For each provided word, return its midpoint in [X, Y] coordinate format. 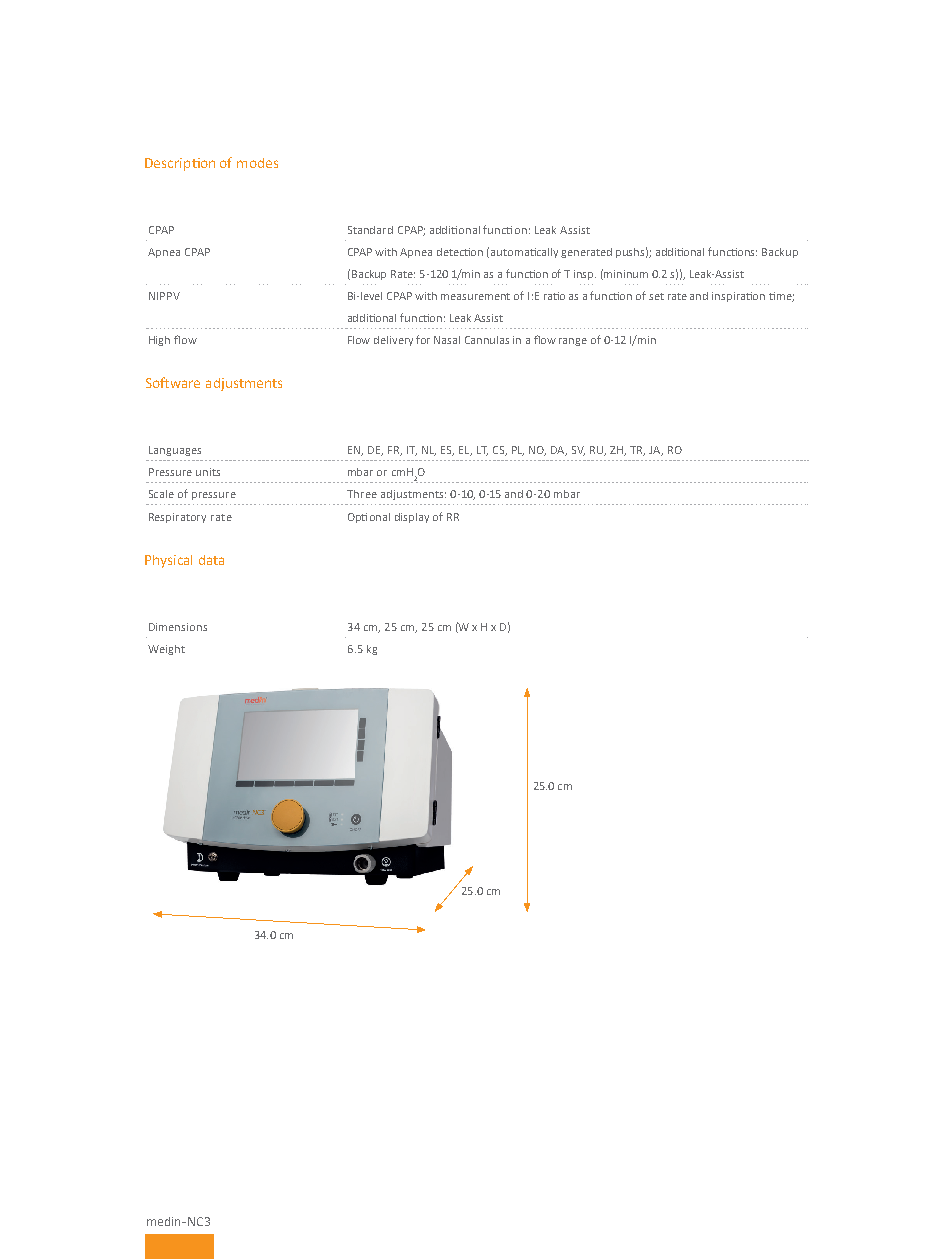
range [573, 342]
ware [185, 384]
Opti [357, 518]
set [656, 296]
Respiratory [177, 518]
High [159, 341]
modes [257, 163]
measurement [475, 296]
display [412, 518]
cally [547, 253]
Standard [370, 230]
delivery [393, 341]
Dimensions [178, 627]
